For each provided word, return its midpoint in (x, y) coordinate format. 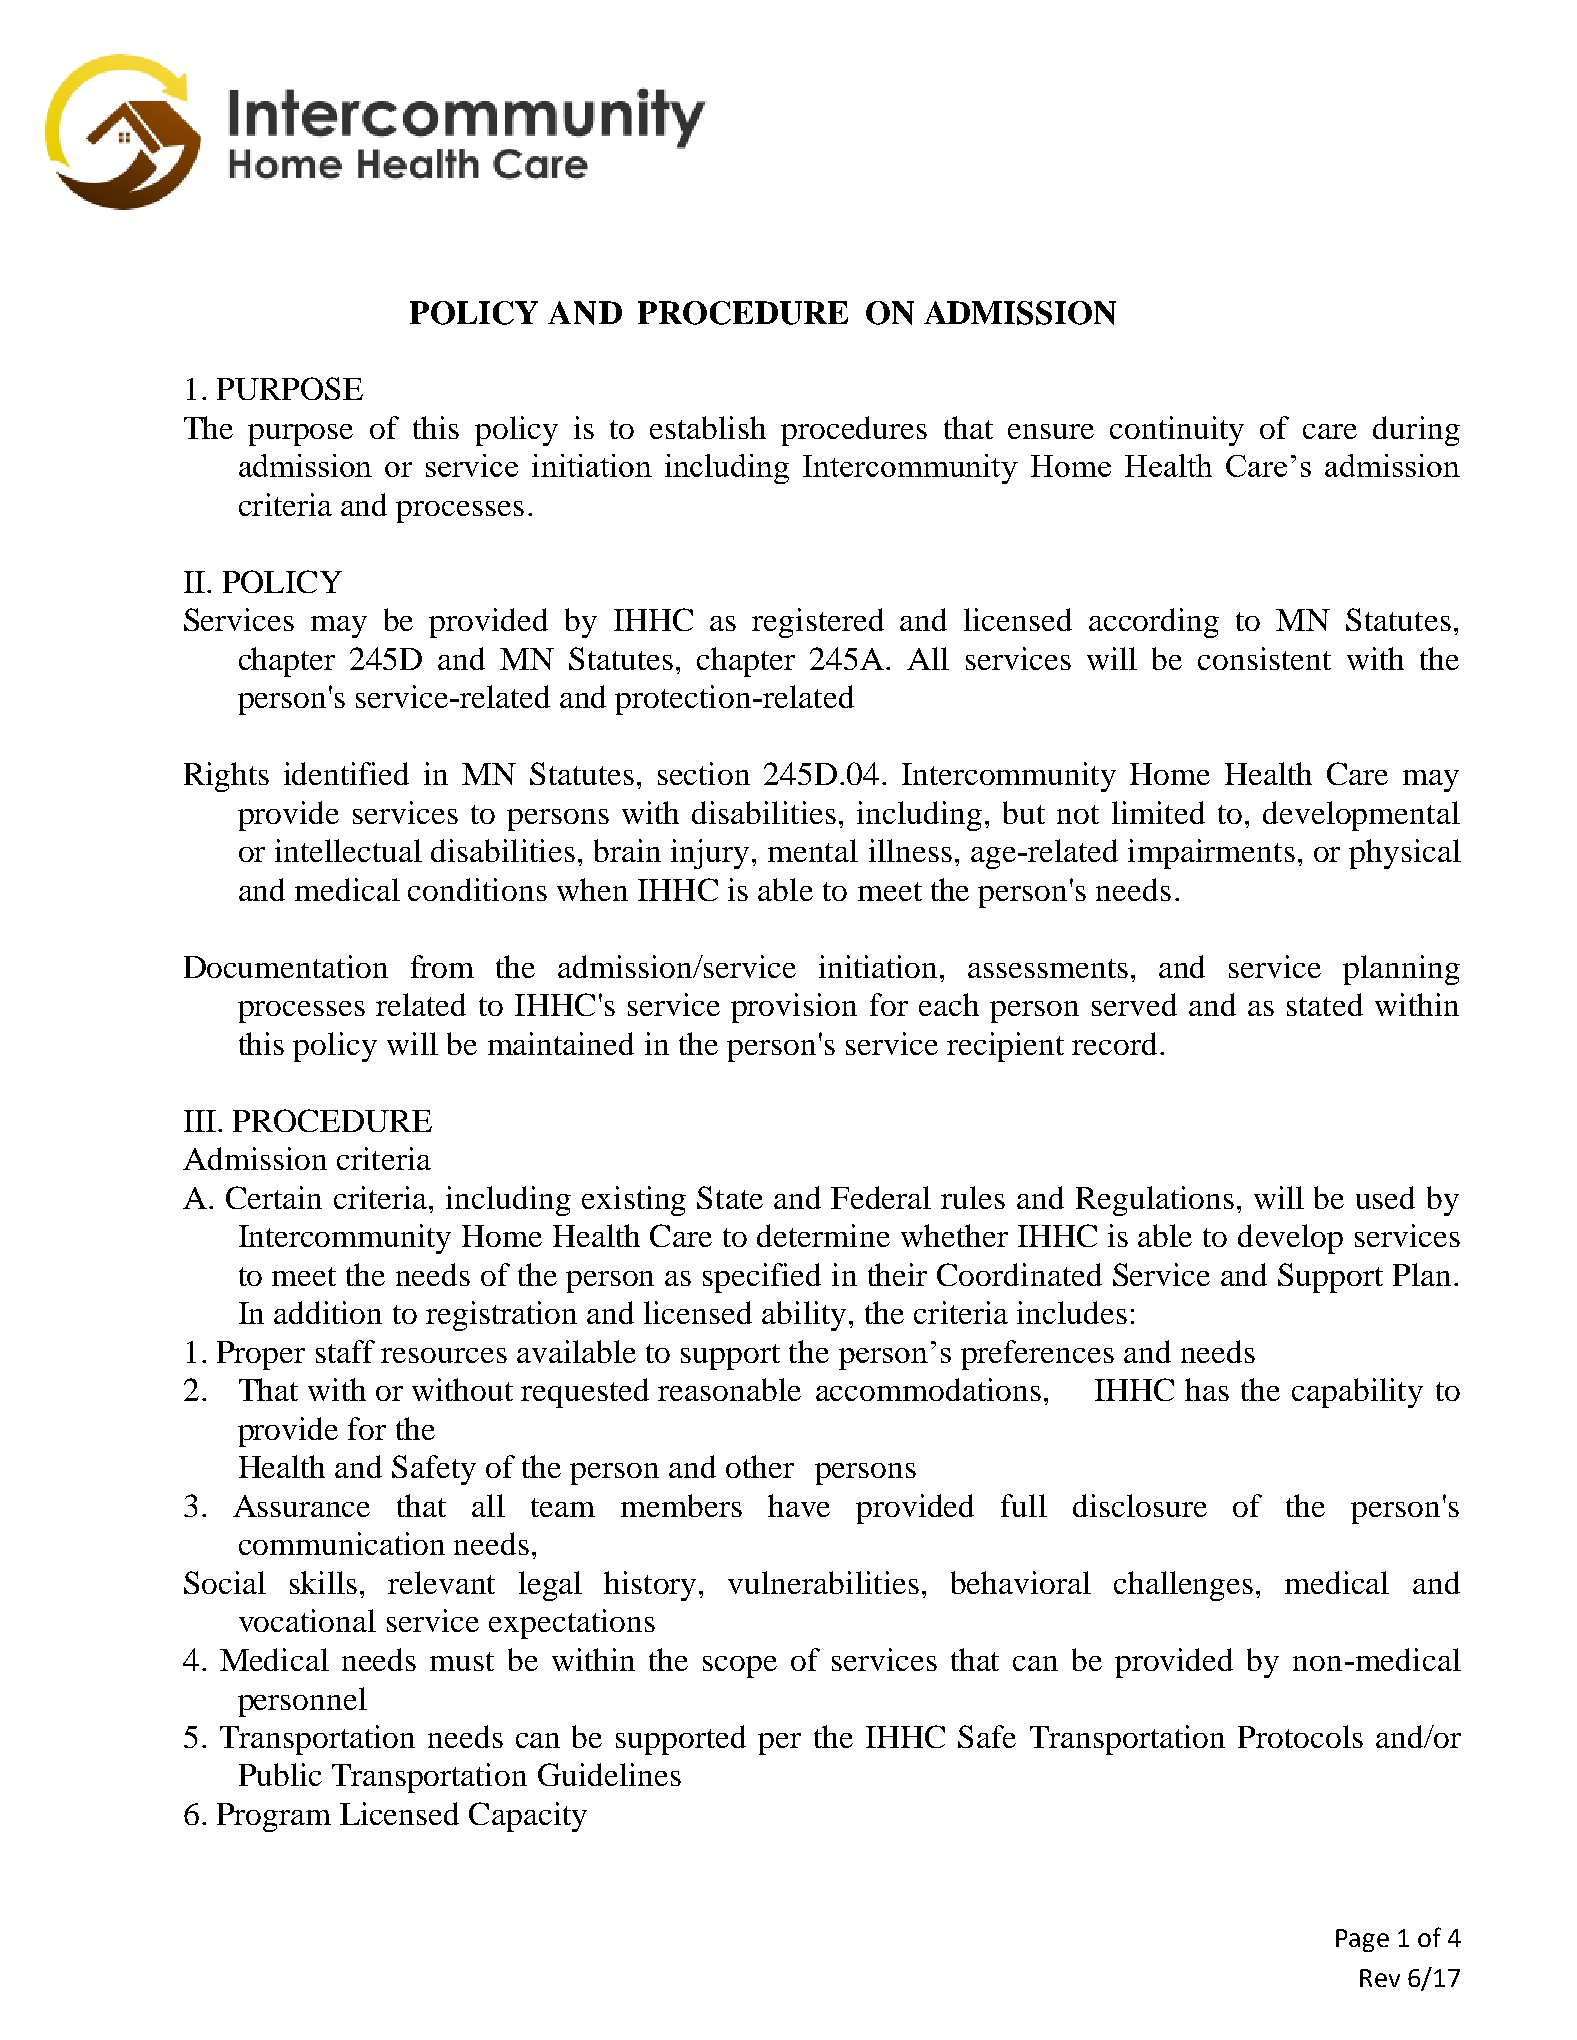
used (1385, 1197)
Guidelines (609, 1774)
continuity (1177, 431)
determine (823, 1235)
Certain (274, 1197)
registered (818, 623)
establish (708, 427)
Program (274, 1817)
